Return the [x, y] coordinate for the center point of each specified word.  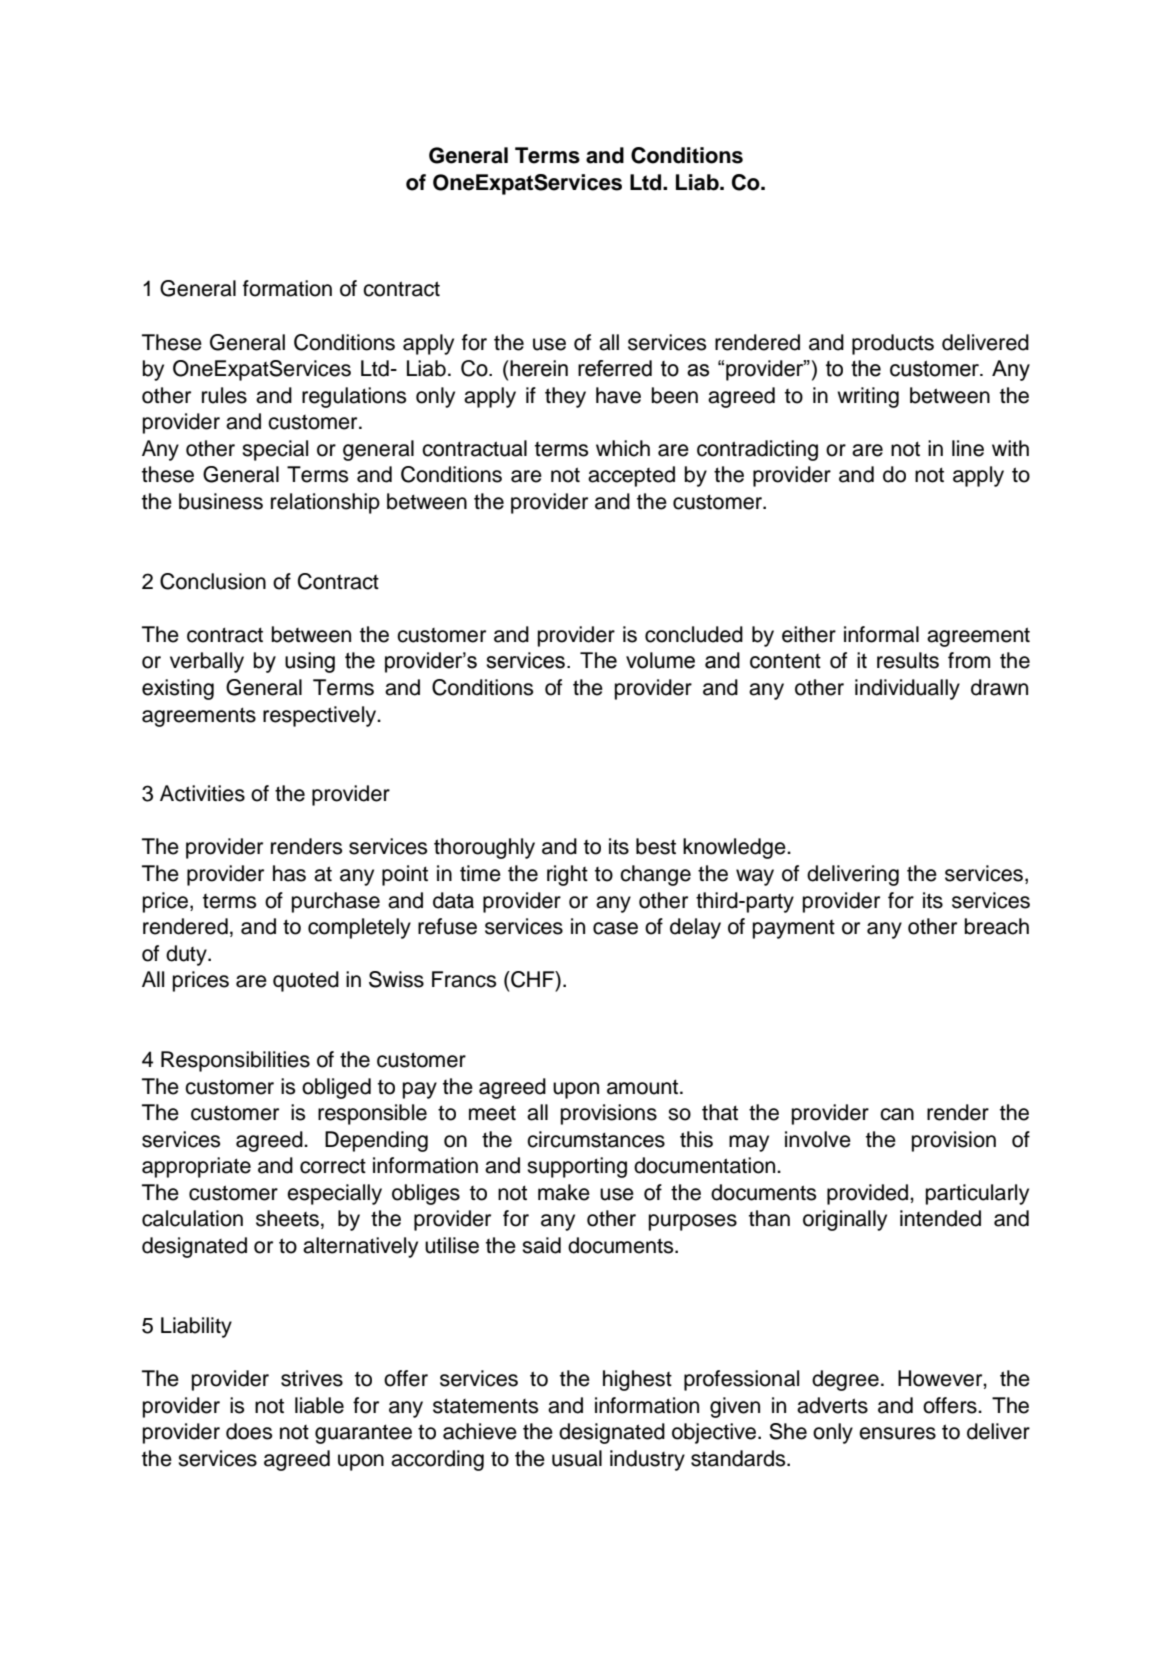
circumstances [596, 1139]
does [249, 1431]
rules [224, 395]
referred [615, 368]
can [897, 1114]
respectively [321, 716]
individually [907, 689]
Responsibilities [235, 1061]
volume [660, 660]
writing [868, 397]
